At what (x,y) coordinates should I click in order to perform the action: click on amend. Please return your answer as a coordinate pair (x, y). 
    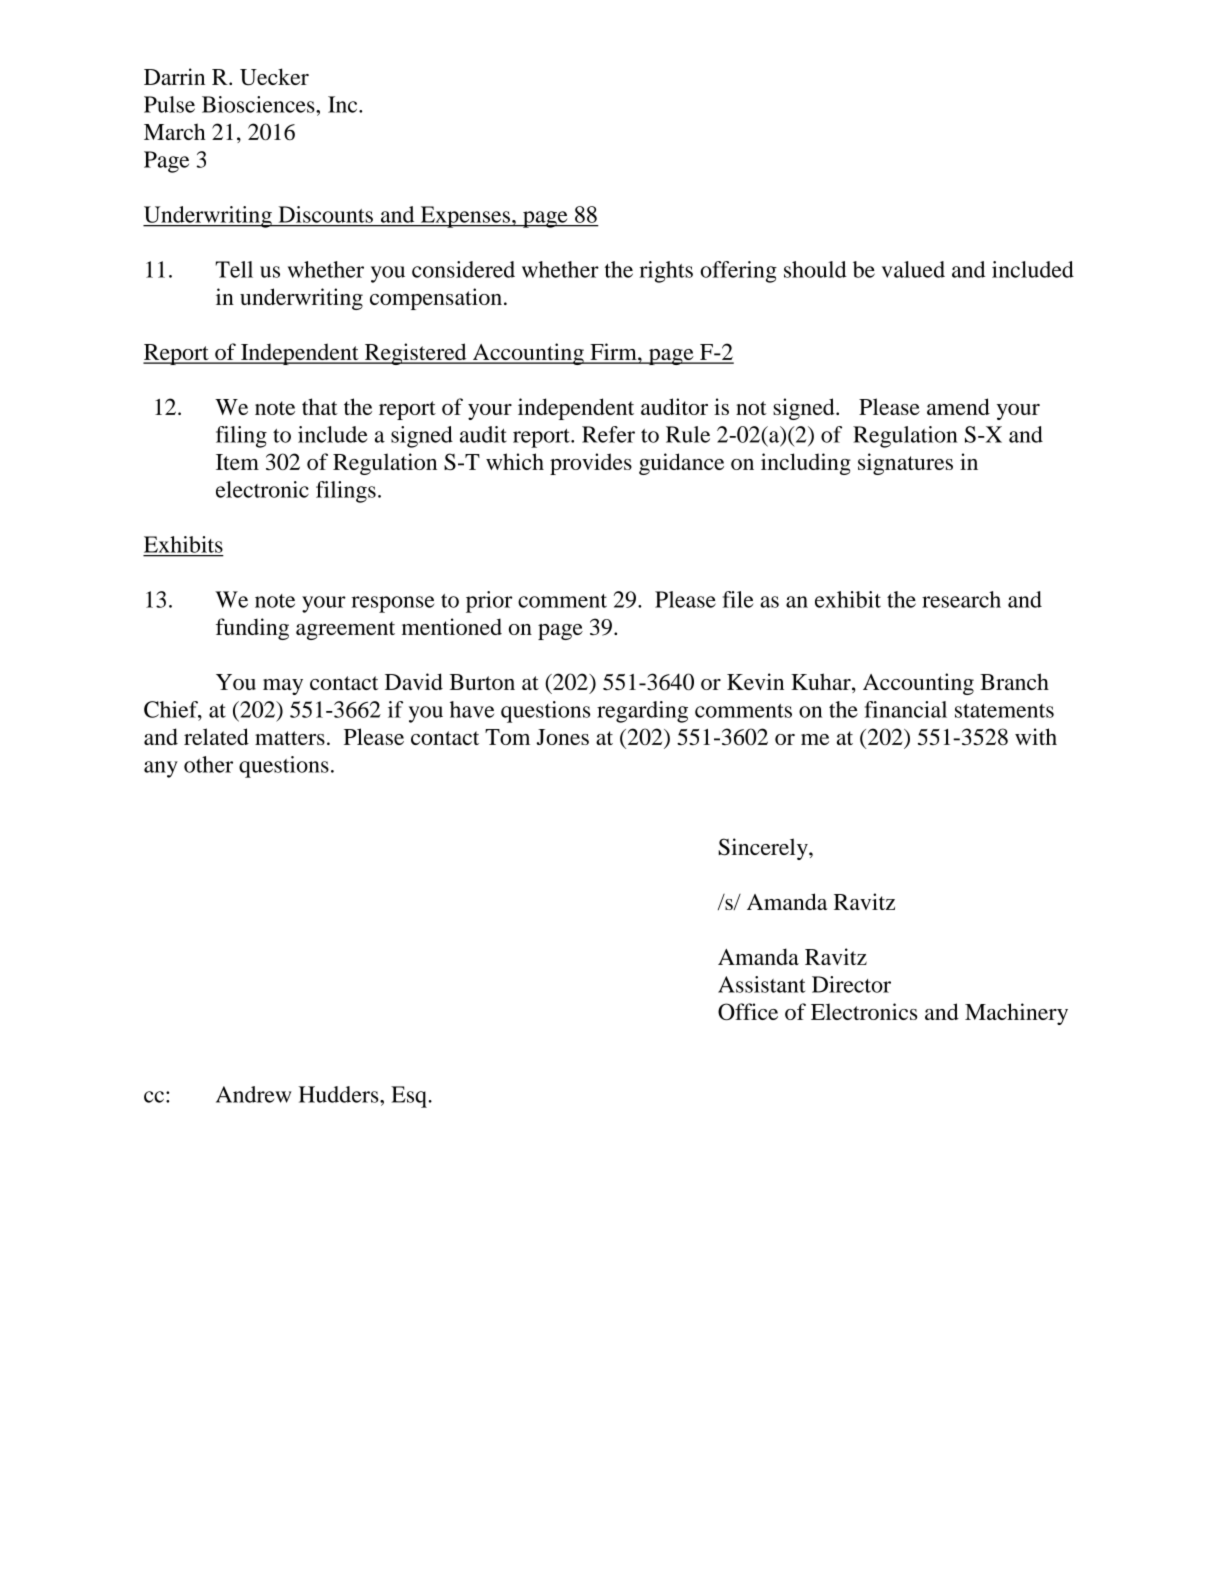
    Looking at the image, I should click on (958, 406).
